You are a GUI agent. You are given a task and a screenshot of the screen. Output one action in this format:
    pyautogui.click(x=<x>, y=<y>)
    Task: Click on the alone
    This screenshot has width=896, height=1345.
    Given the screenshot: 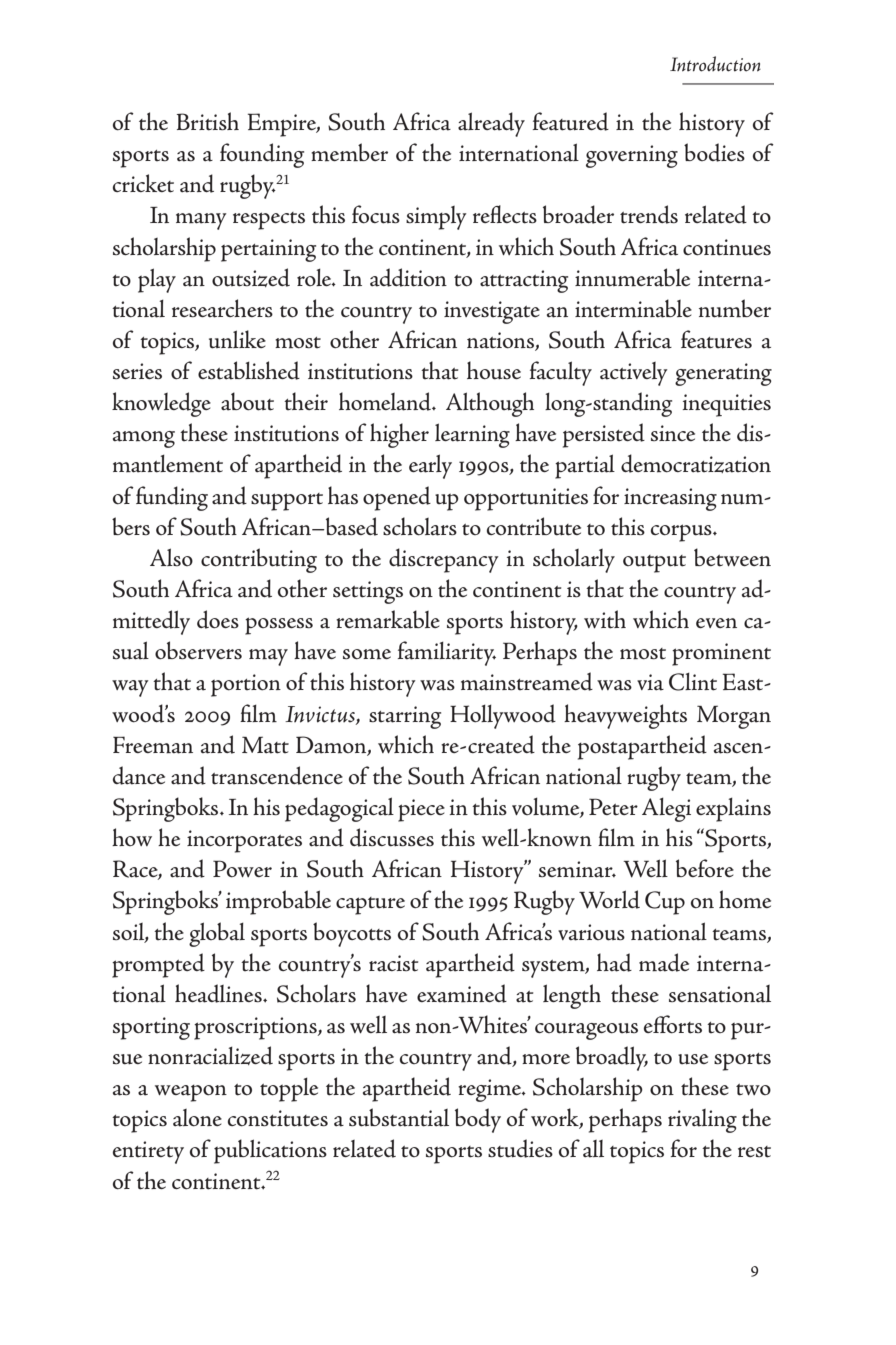 What is the action you would take?
    pyautogui.click(x=197, y=1118)
